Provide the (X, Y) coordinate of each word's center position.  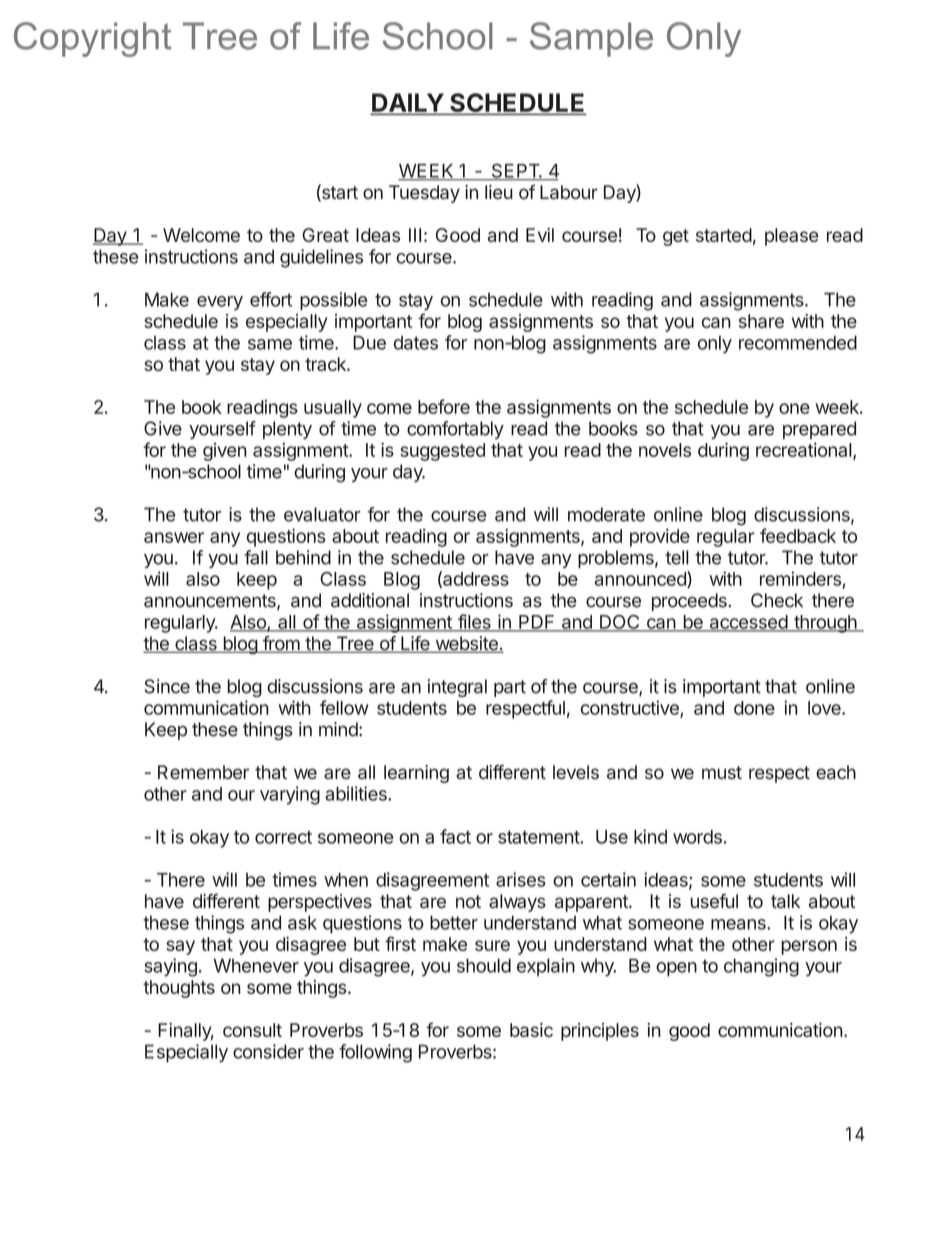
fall (256, 557)
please (792, 237)
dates (416, 343)
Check (777, 600)
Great (325, 235)
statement (539, 837)
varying (290, 795)
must (722, 773)
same (270, 344)
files (474, 622)
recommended (798, 342)
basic (531, 1030)
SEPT (515, 171)
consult (252, 1030)
